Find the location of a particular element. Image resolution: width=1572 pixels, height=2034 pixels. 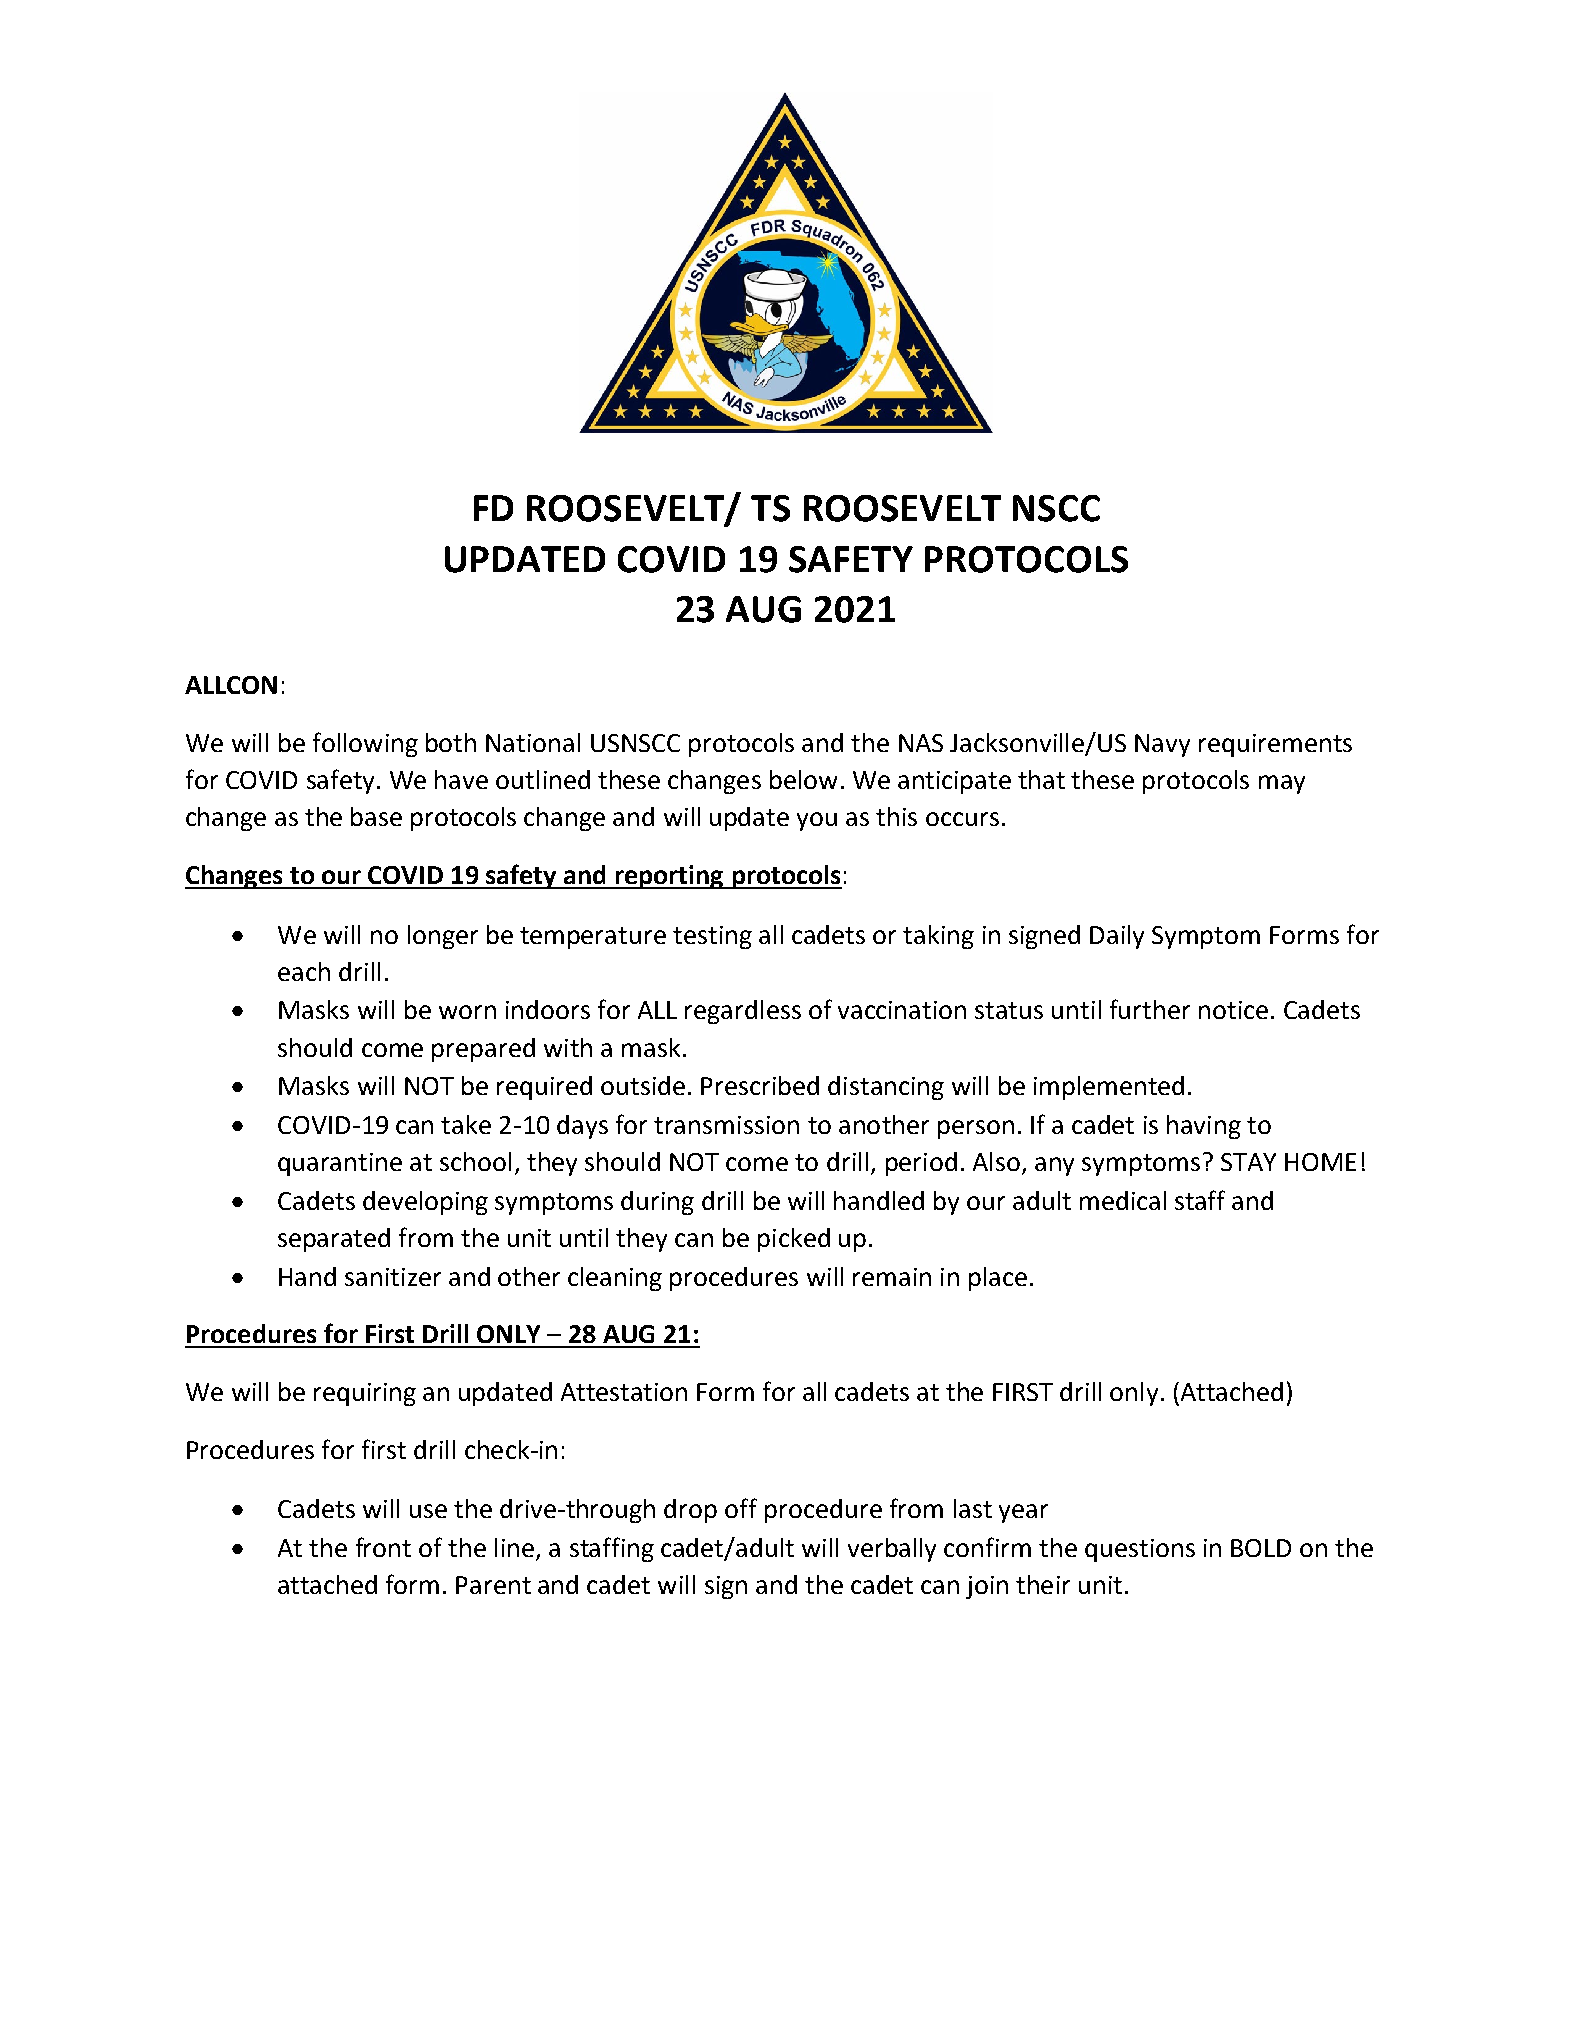

school is located at coordinates (475, 1161).
